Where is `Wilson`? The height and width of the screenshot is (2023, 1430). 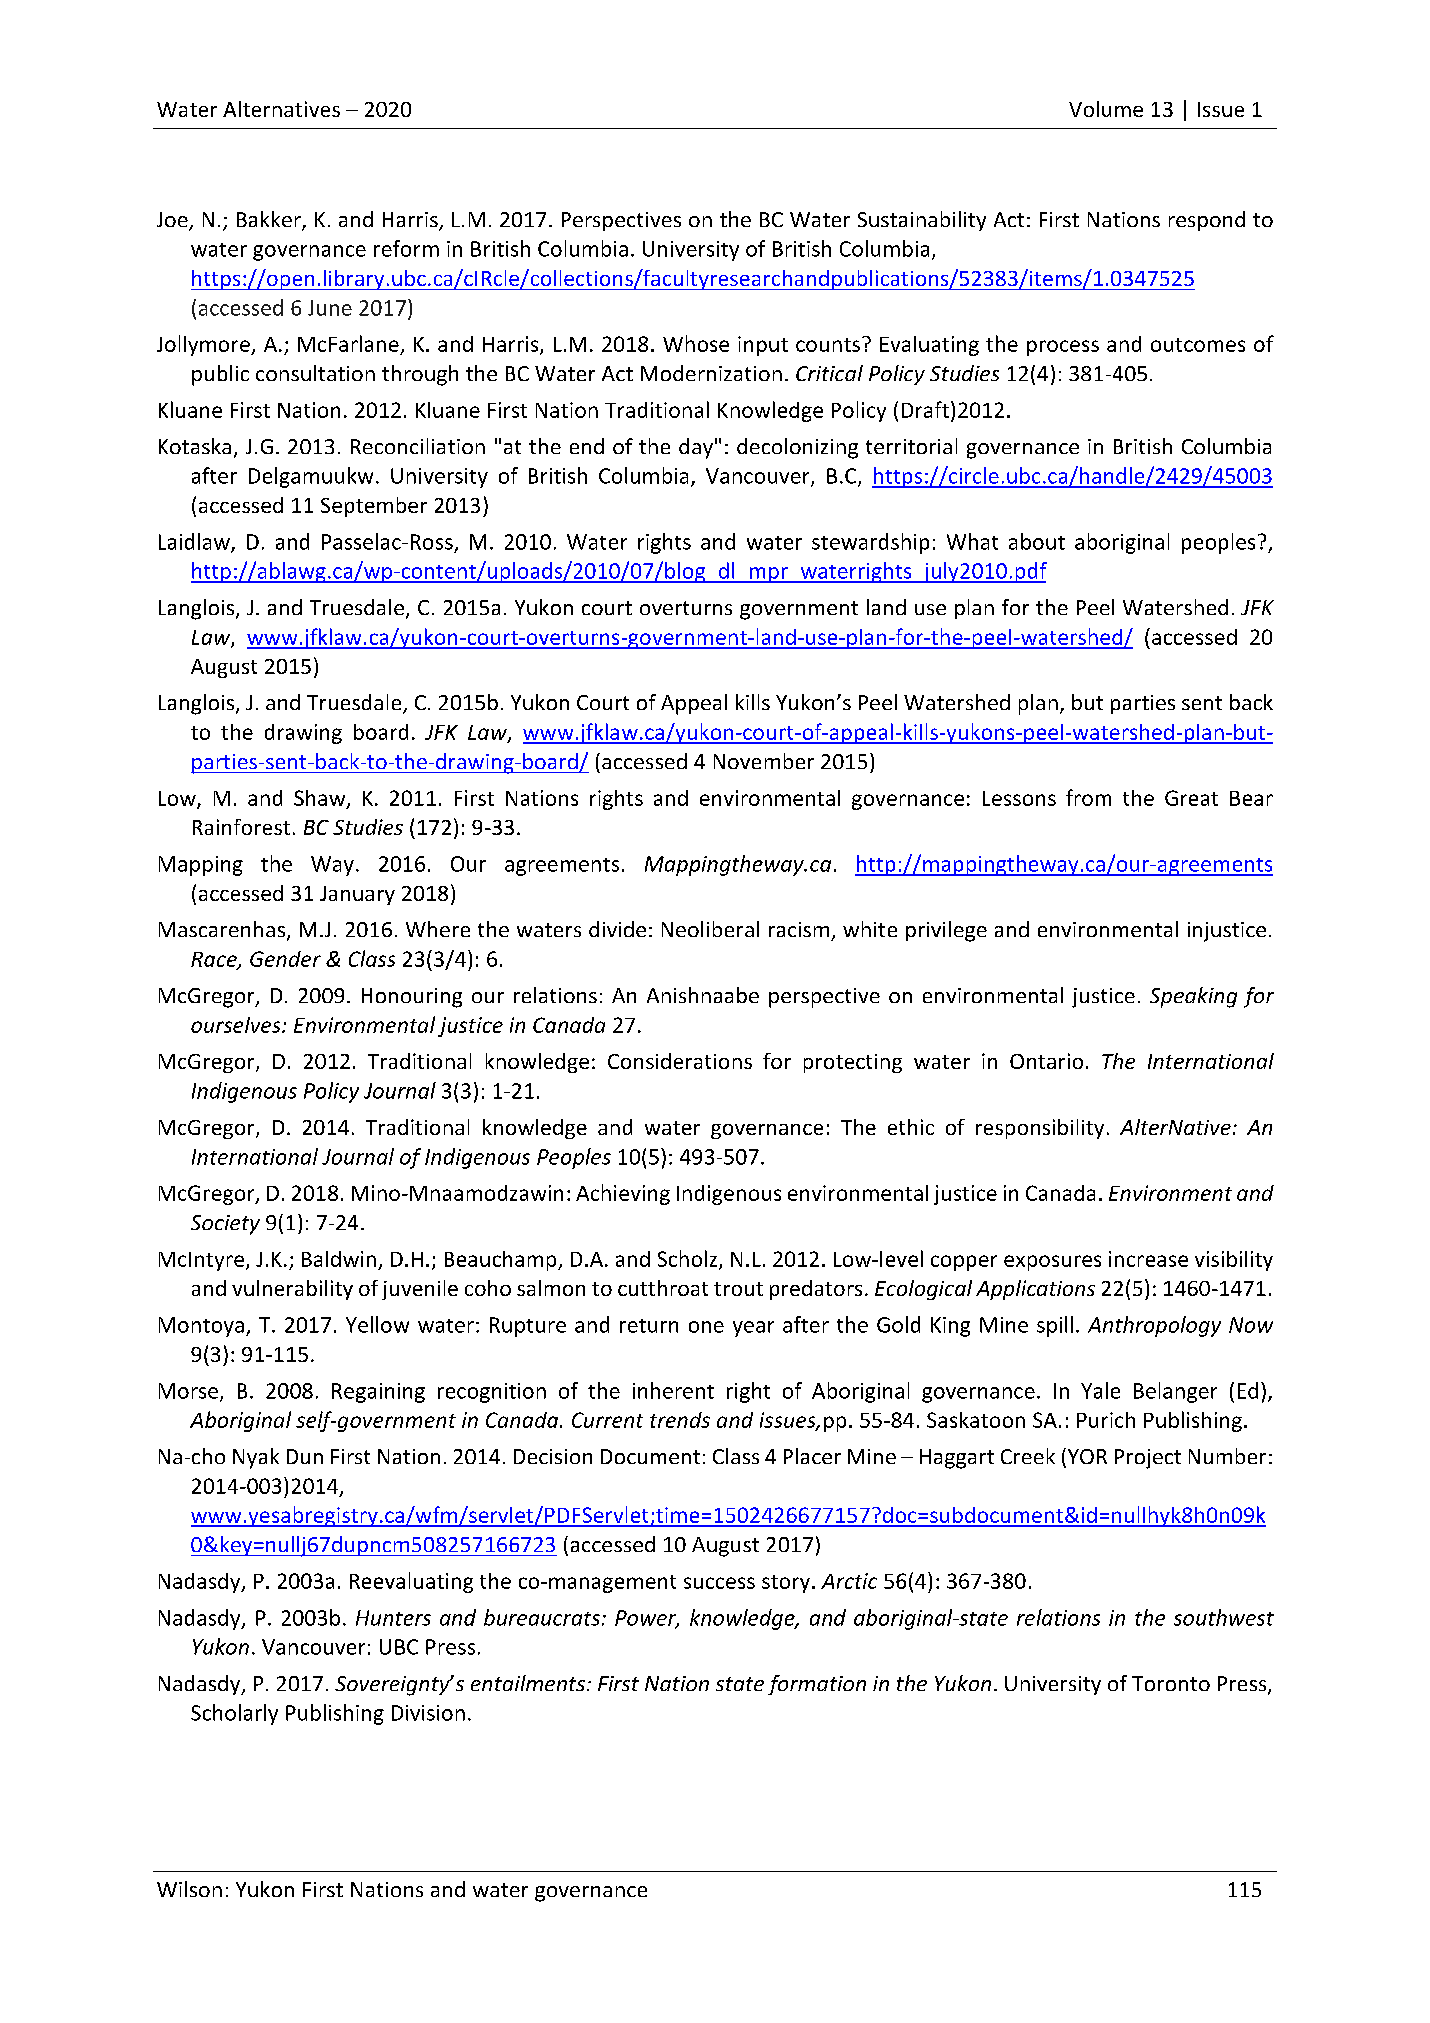 Wilson is located at coordinates (189, 1889).
